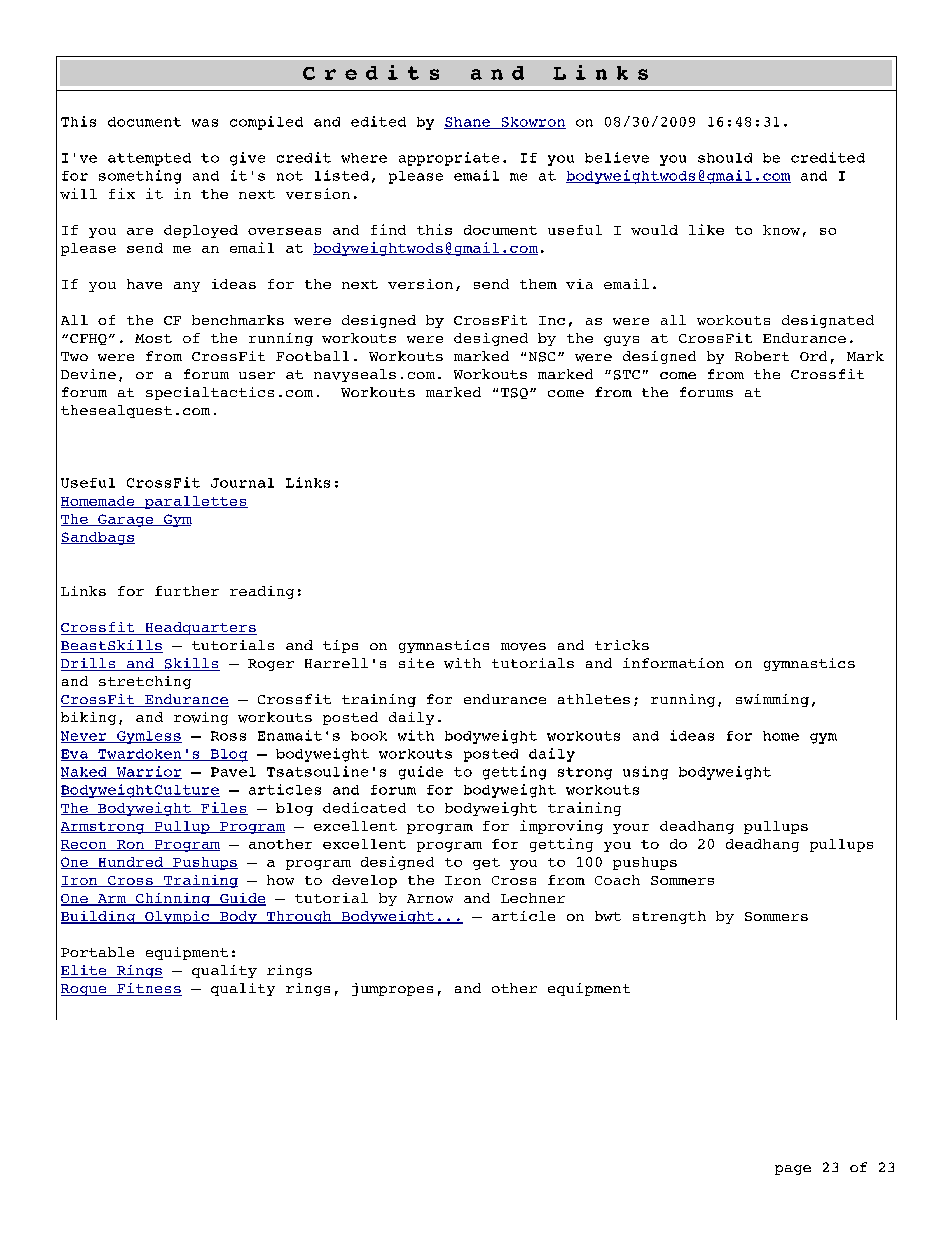 The height and width of the screenshot is (1233, 952). I want to click on Robert, so click(762, 356).
